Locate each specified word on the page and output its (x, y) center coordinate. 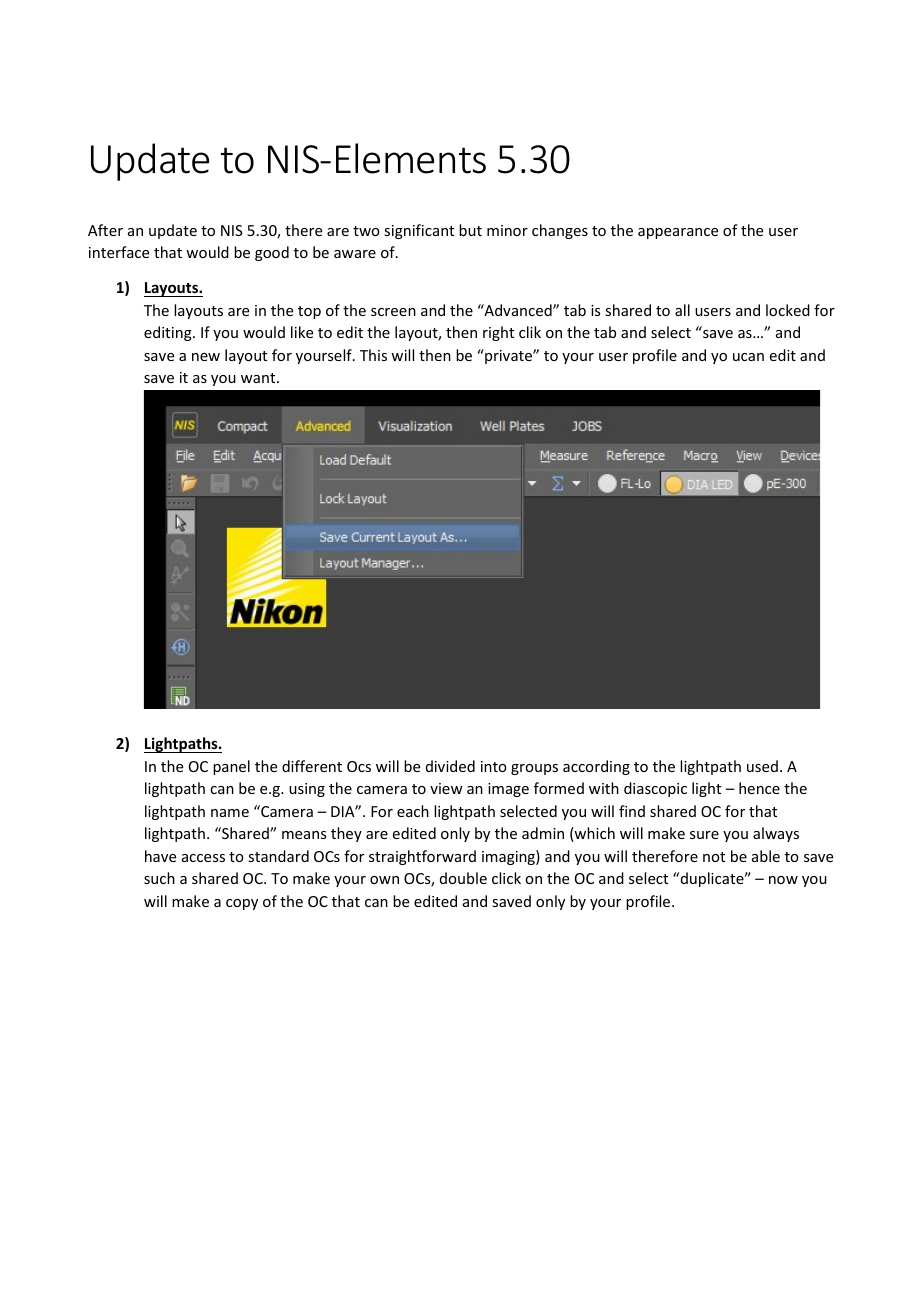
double (463, 878)
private (508, 356)
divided (450, 766)
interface (119, 252)
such (159, 878)
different (312, 766)
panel (231, 767)
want (259, 378)
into (494, 766)
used (762, 766)
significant (419, 231)
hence (759, 788)
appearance (678, 233)
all (682, 310)
